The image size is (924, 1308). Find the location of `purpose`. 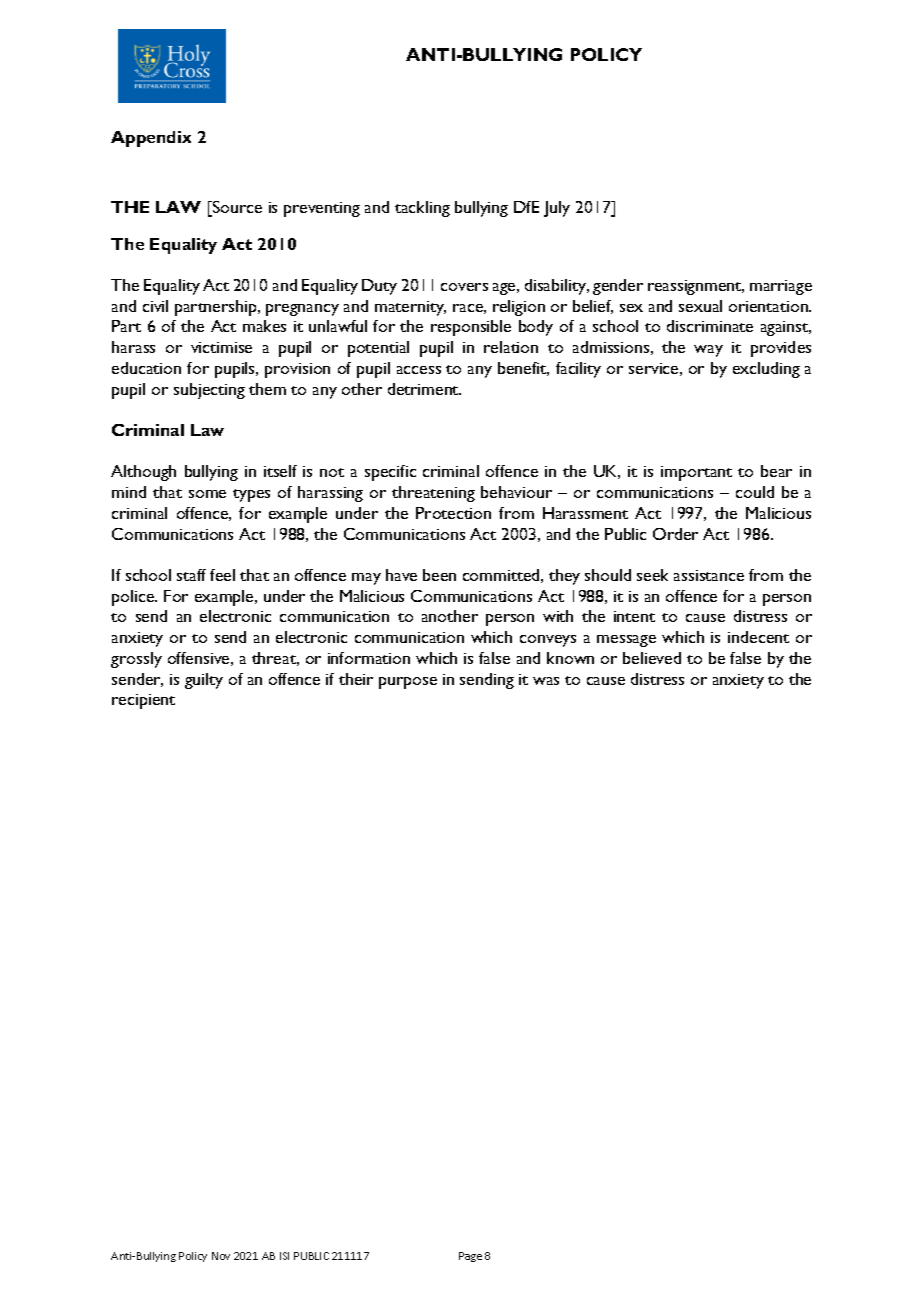

purpose is located at coordinates (408, 683).
